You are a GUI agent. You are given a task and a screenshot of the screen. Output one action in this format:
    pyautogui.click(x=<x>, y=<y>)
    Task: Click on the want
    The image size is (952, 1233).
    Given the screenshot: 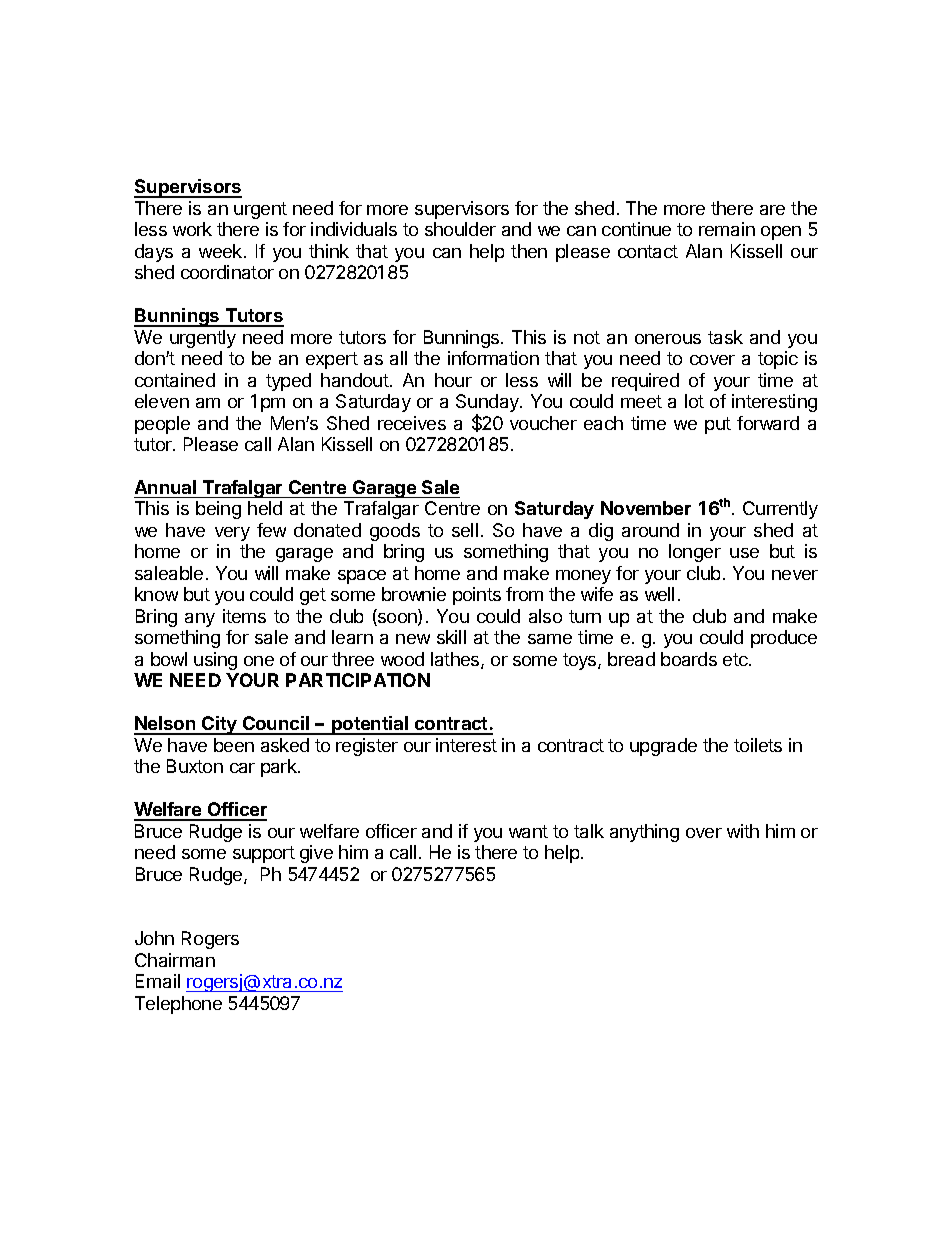 What is the action you would take?
    pyautogui.click(x=528, y=831)
